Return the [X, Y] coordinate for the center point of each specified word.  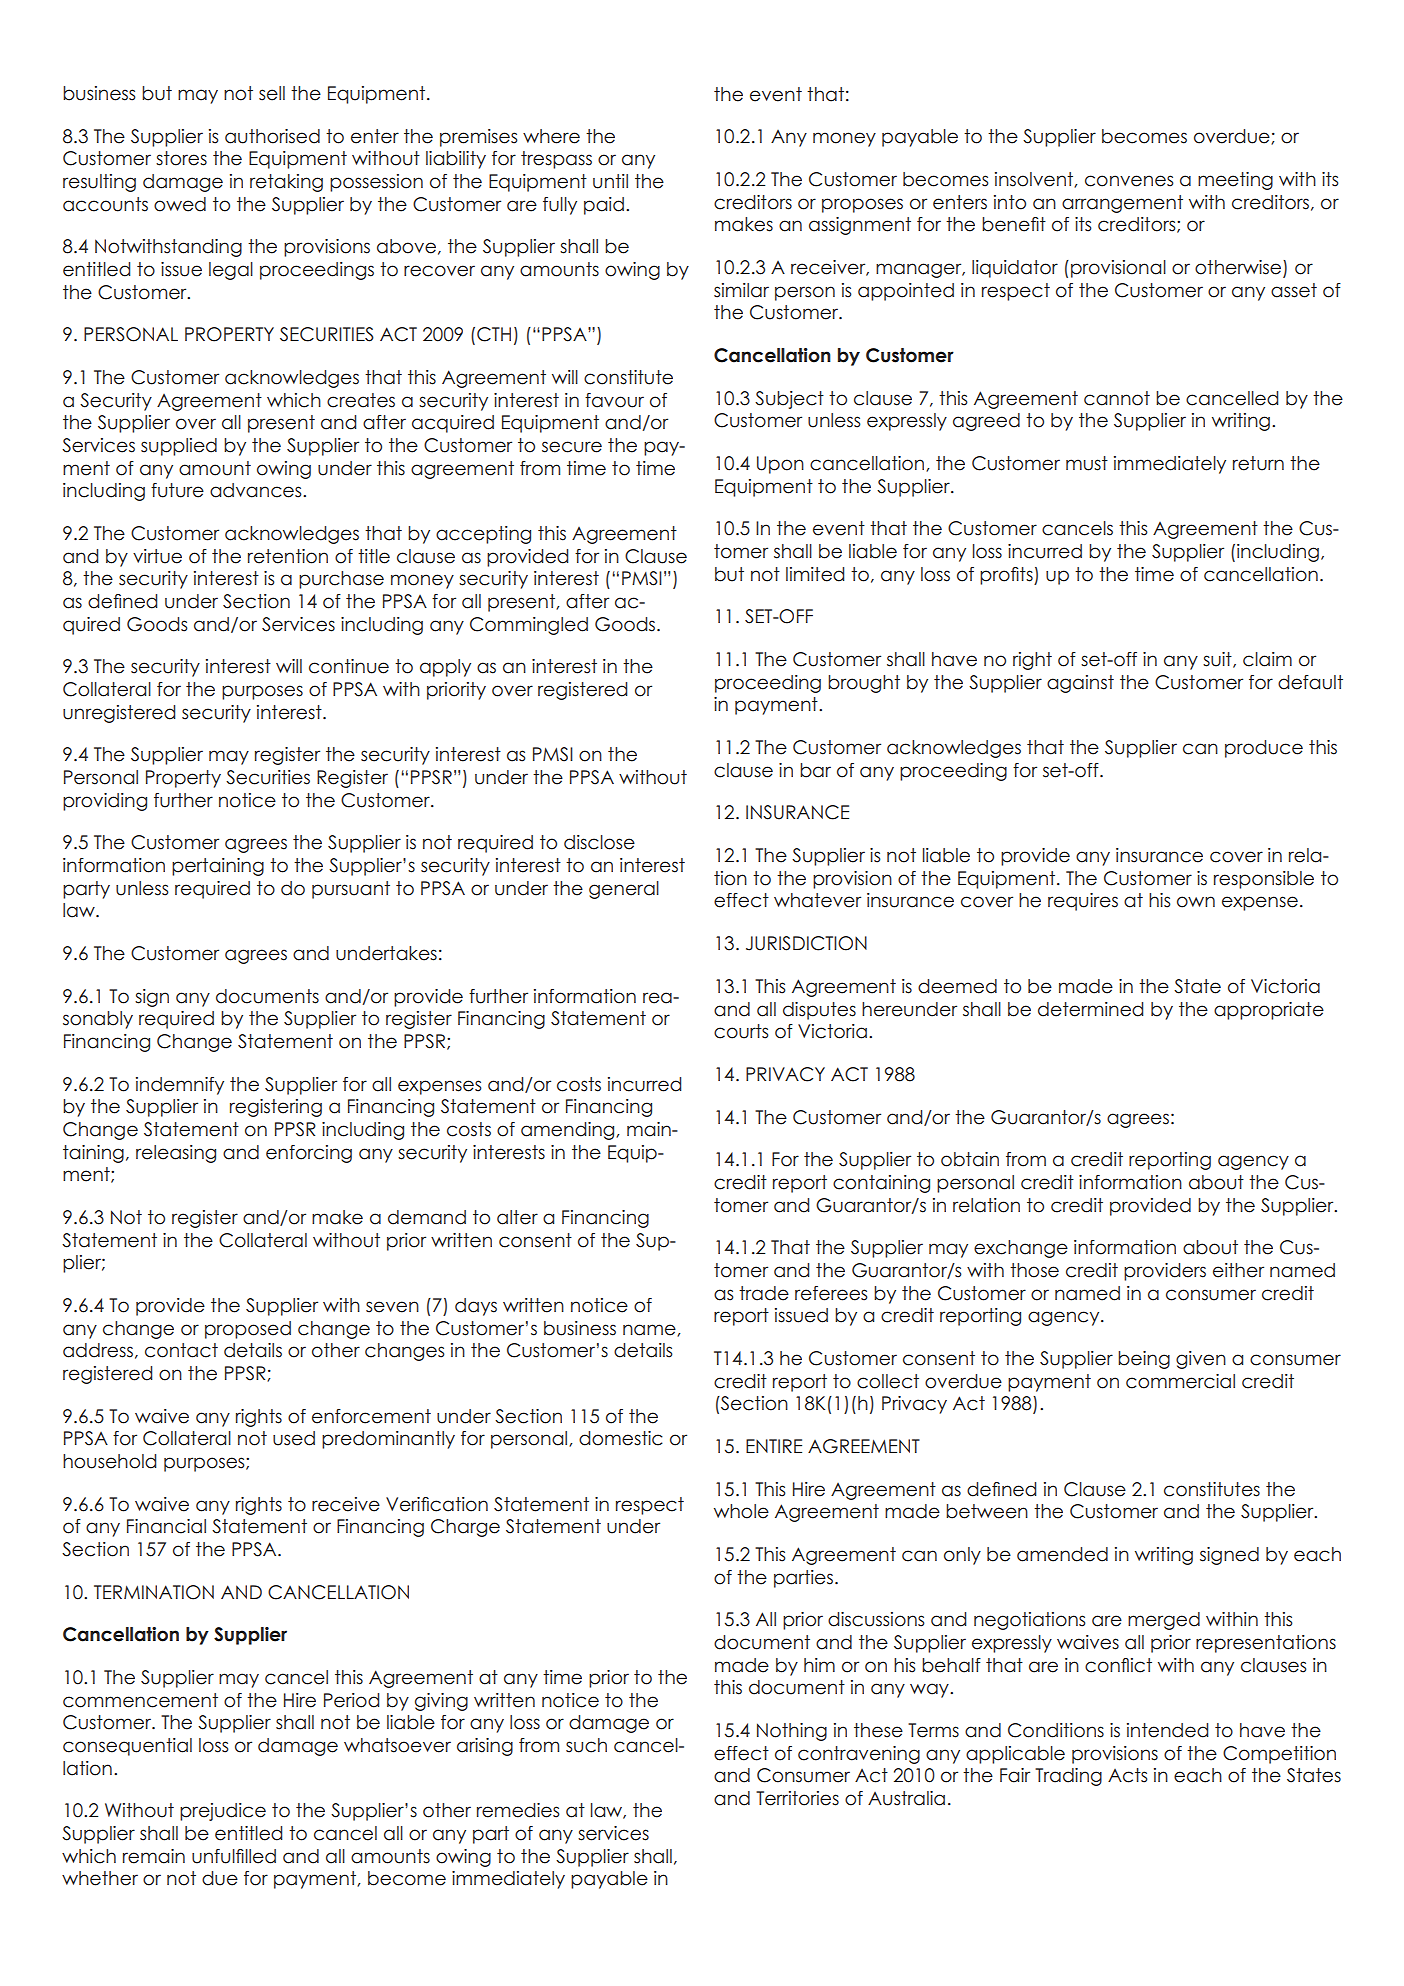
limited [815, 574]
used [294, 1438]
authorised [272, 136]
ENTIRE [774, 1446]
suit [1218, 660]
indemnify [180, 1086]
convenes [1129, 181]
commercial [1180, 1381]
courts [741, 1031]
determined [1090, 1009]
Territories [797, 1798]
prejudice [223, 1812]
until [610, 181]
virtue [157, 556]
